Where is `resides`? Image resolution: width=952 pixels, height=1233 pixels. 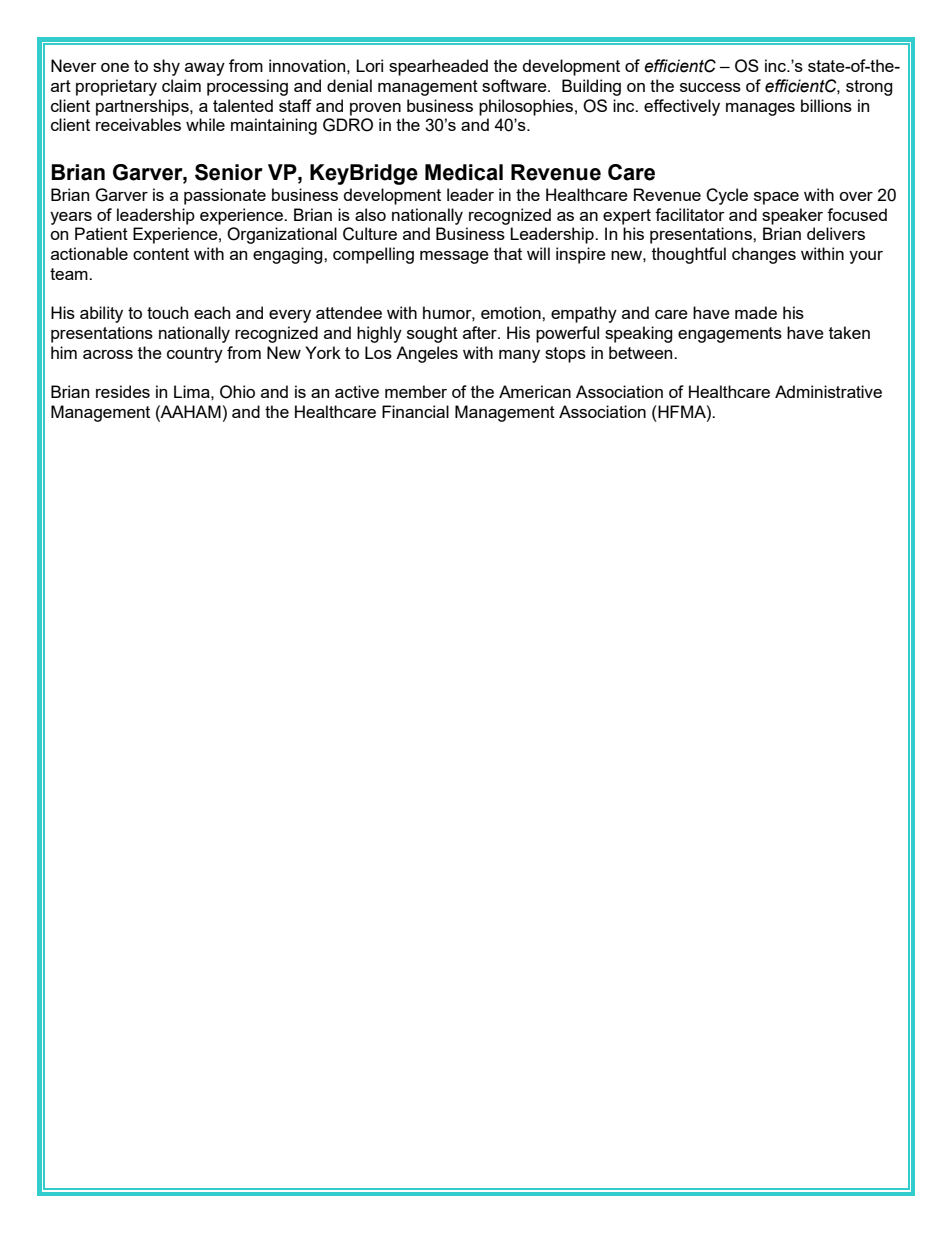
resides is located at coordinates (123, 391).
